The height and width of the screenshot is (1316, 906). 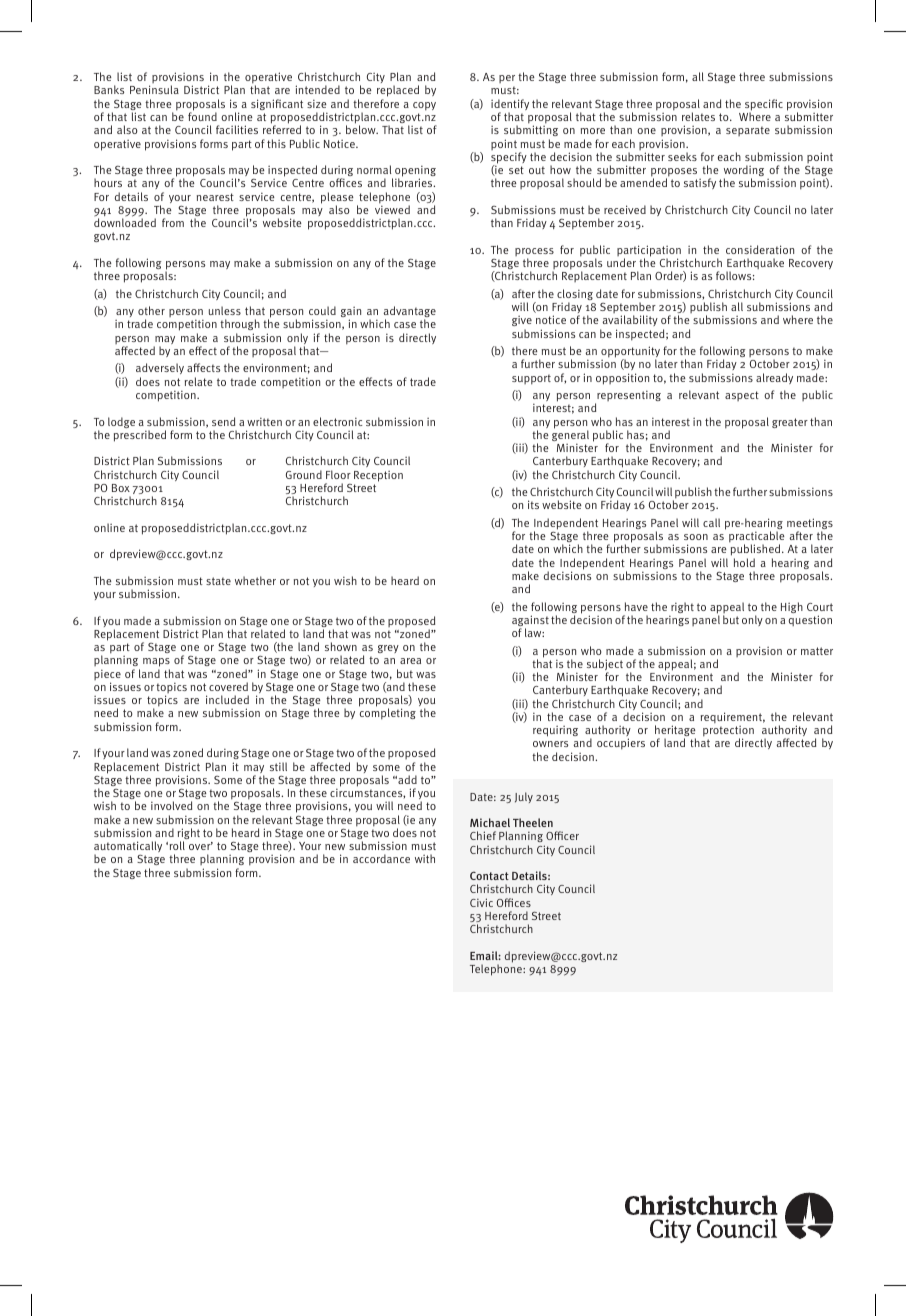 I want to click on specific, so click(x=764, y=106).
